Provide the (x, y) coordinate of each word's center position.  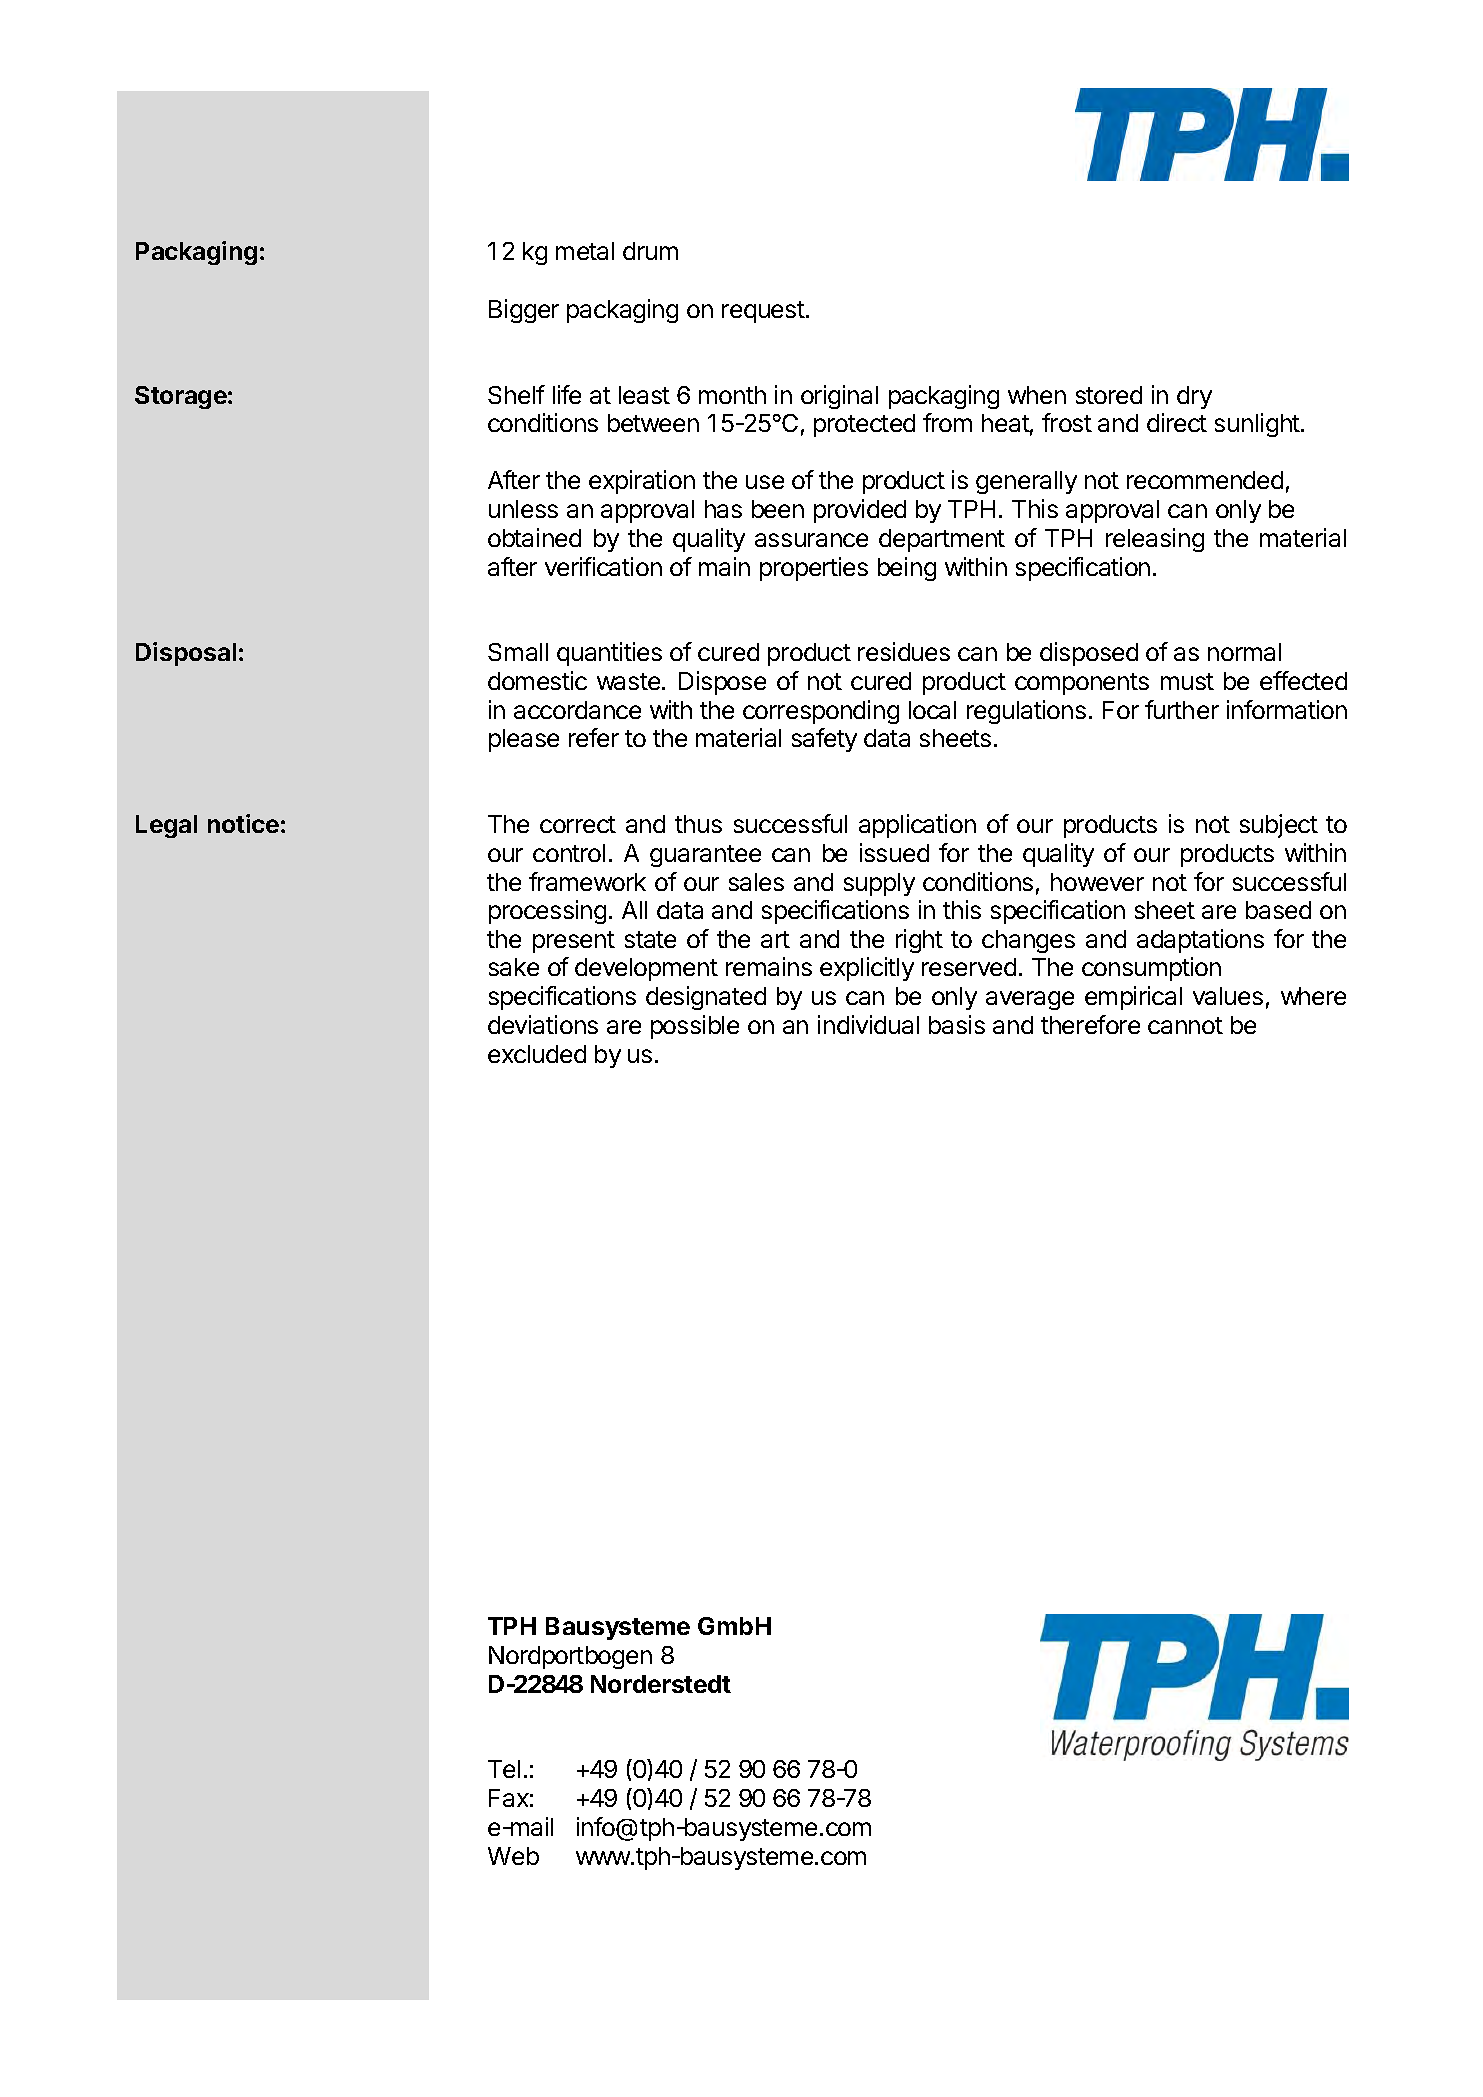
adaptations (1200, 941)
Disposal (186, 654)
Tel (504, 1769)
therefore (1090, 1024)
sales (756, 882)
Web (513, 1856)
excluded (537, 1054)
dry (1194, 397)
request (763, 312)
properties (814, 569)
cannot (1185, 1025)
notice (243, 823)
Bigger (524, 311)
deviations (543, 1024)
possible (695, 1027)
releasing (1155, 540)
